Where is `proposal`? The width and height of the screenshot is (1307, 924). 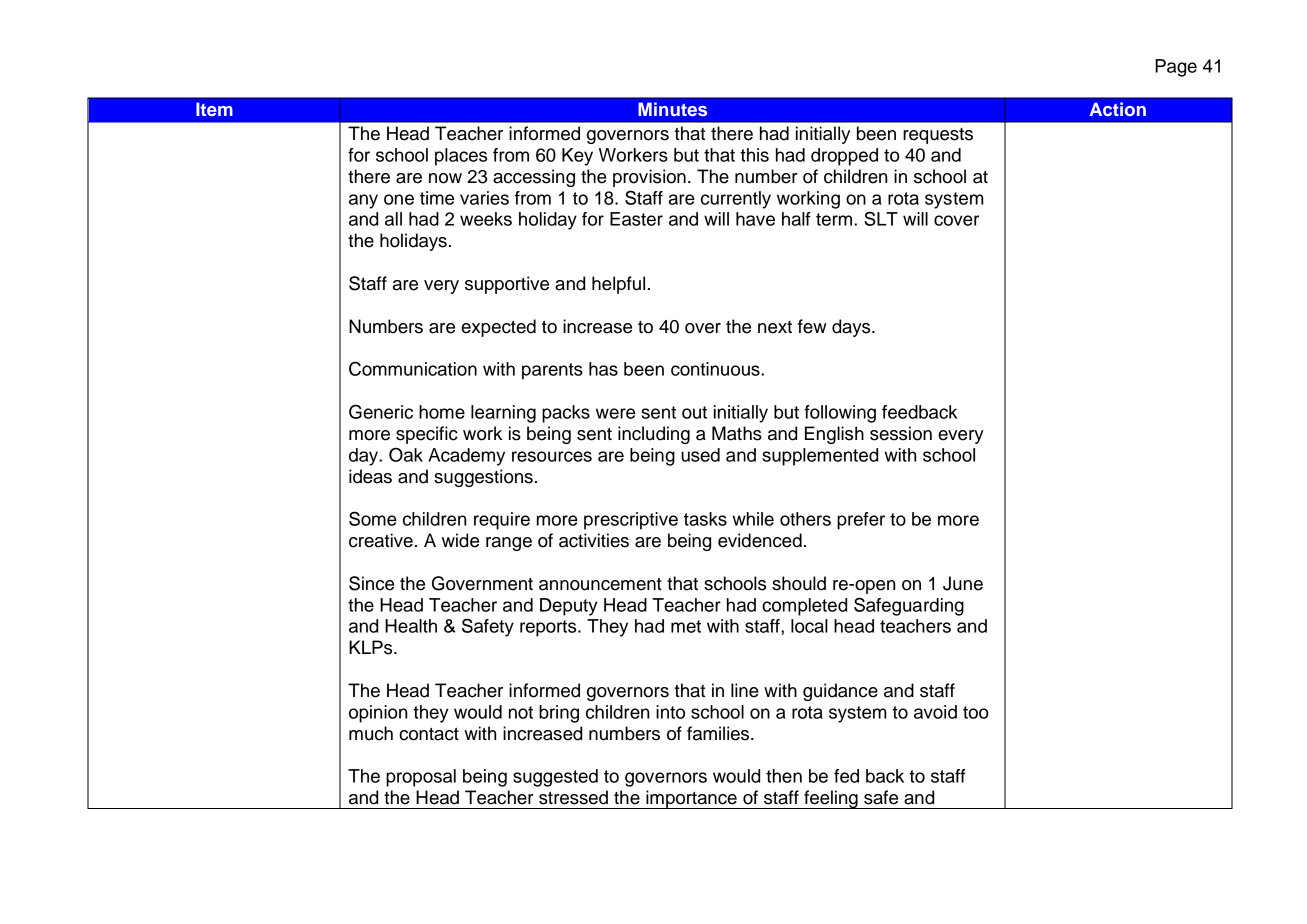 proposal is located at coordinates (421, 778).
